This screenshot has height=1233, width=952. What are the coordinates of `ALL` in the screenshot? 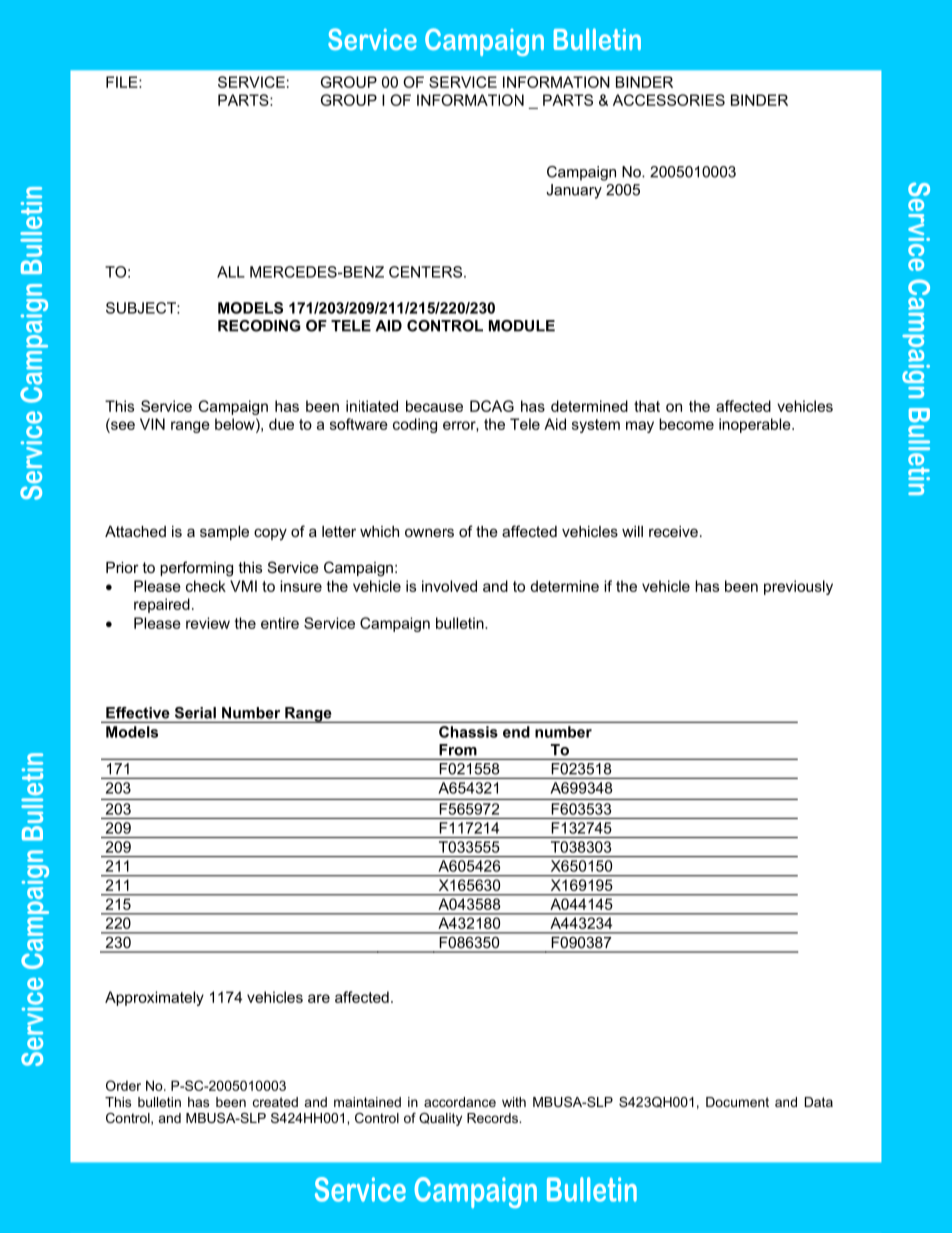 It's located at (231, 272).
